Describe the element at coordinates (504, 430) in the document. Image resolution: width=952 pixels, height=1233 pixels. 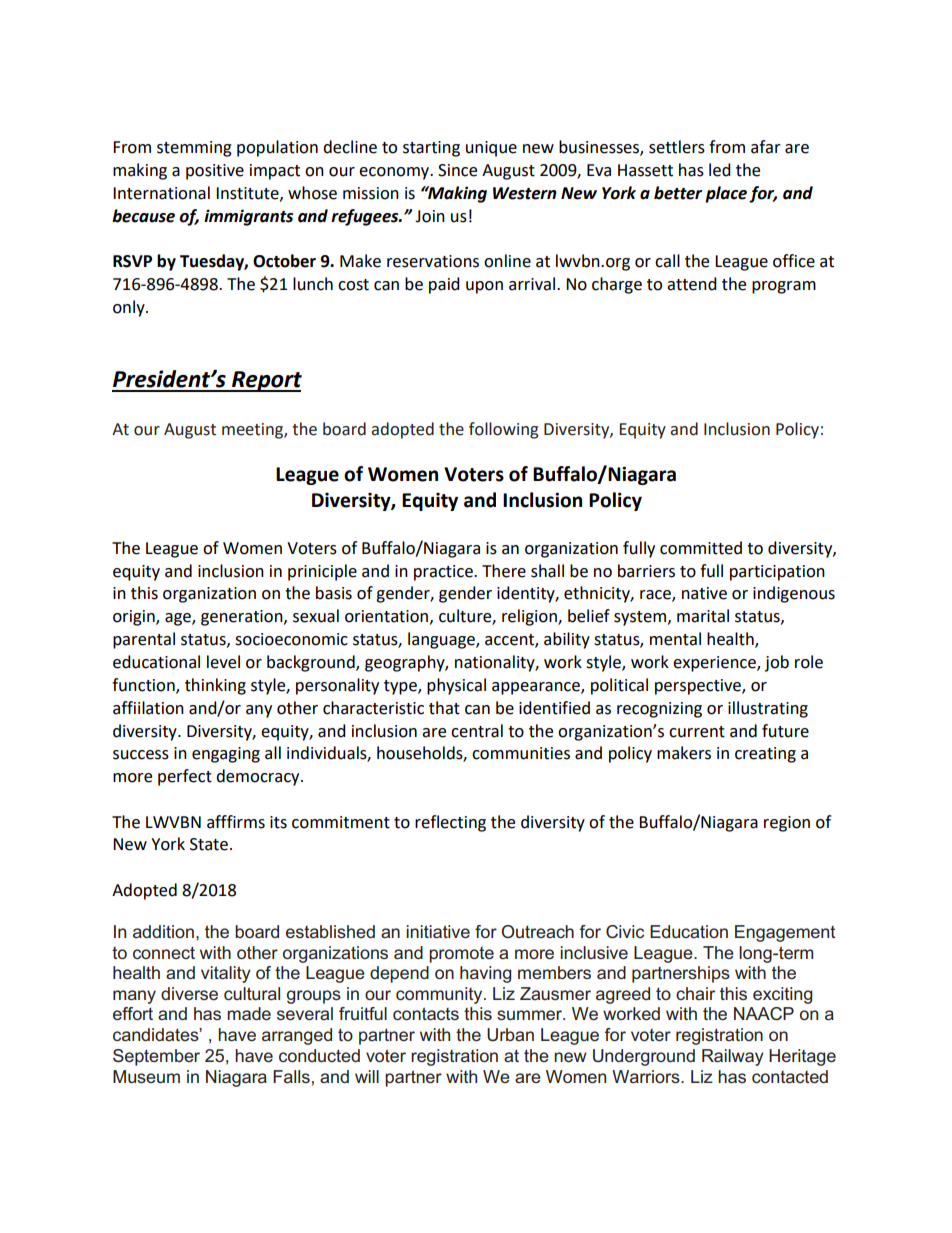
I see `following` at that location.
